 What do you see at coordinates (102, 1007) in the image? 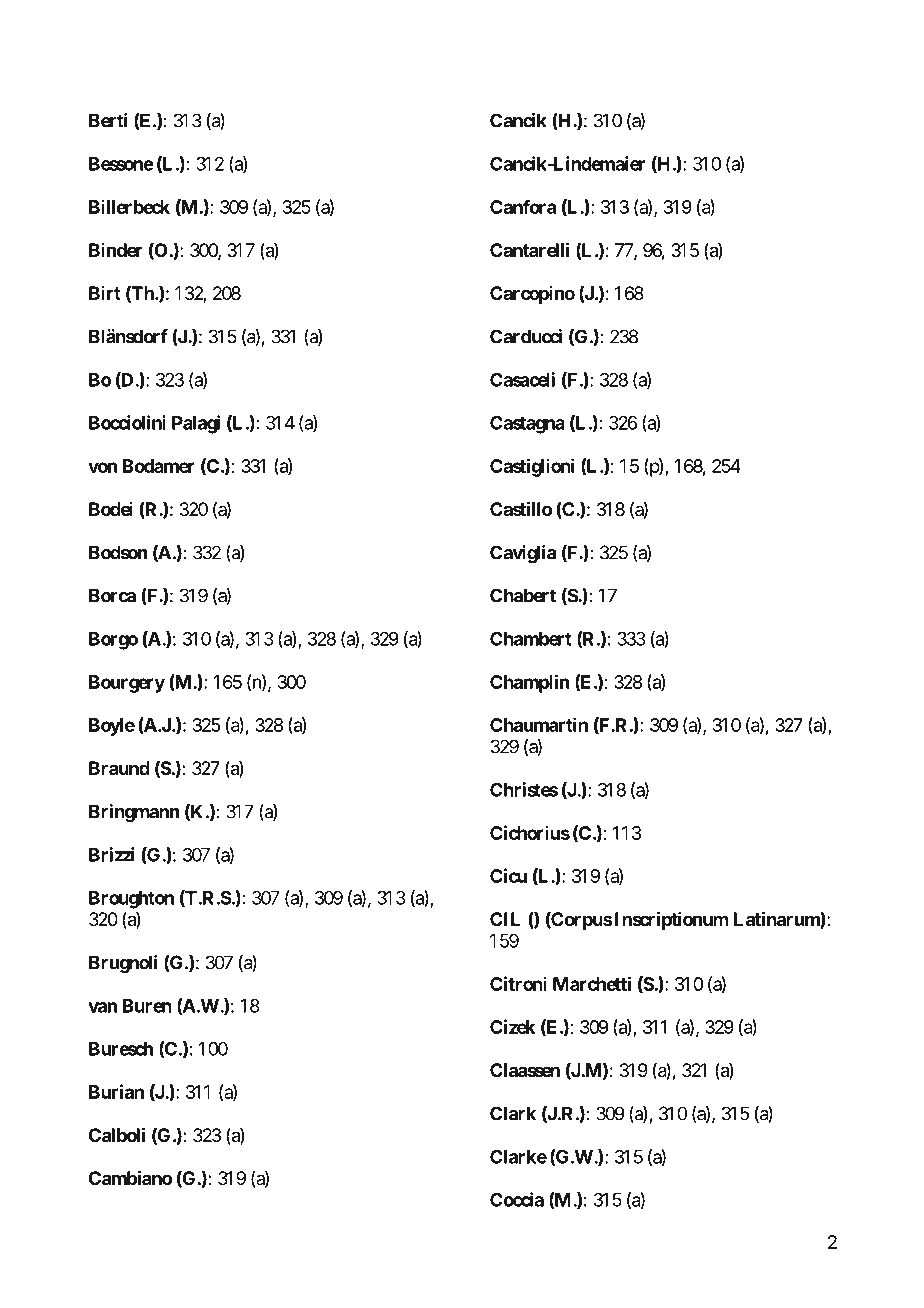
I see `van` at bounding box center [102, 1007].
